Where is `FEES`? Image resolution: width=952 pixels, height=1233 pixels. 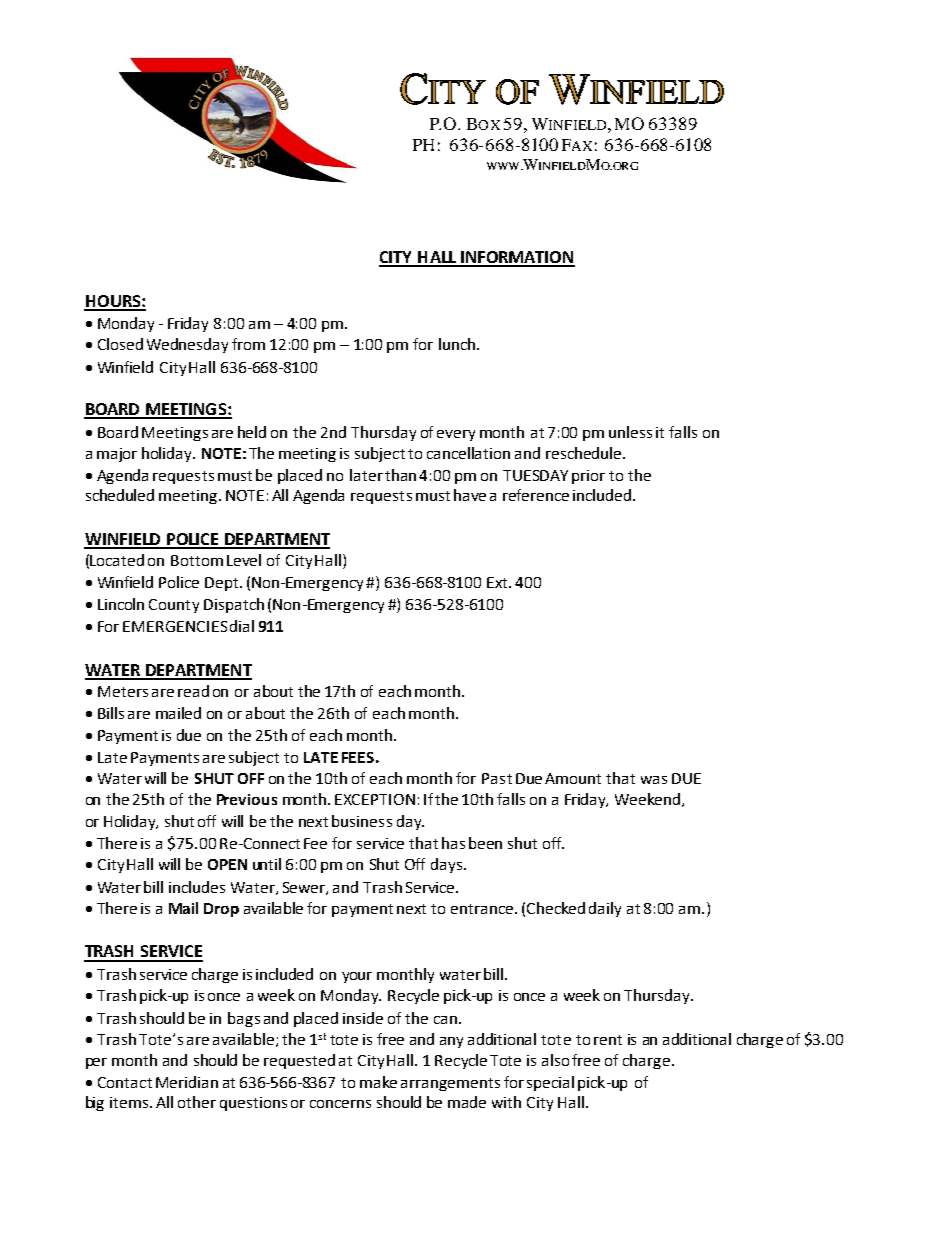
FEES is located at coordinates (358, 757).
